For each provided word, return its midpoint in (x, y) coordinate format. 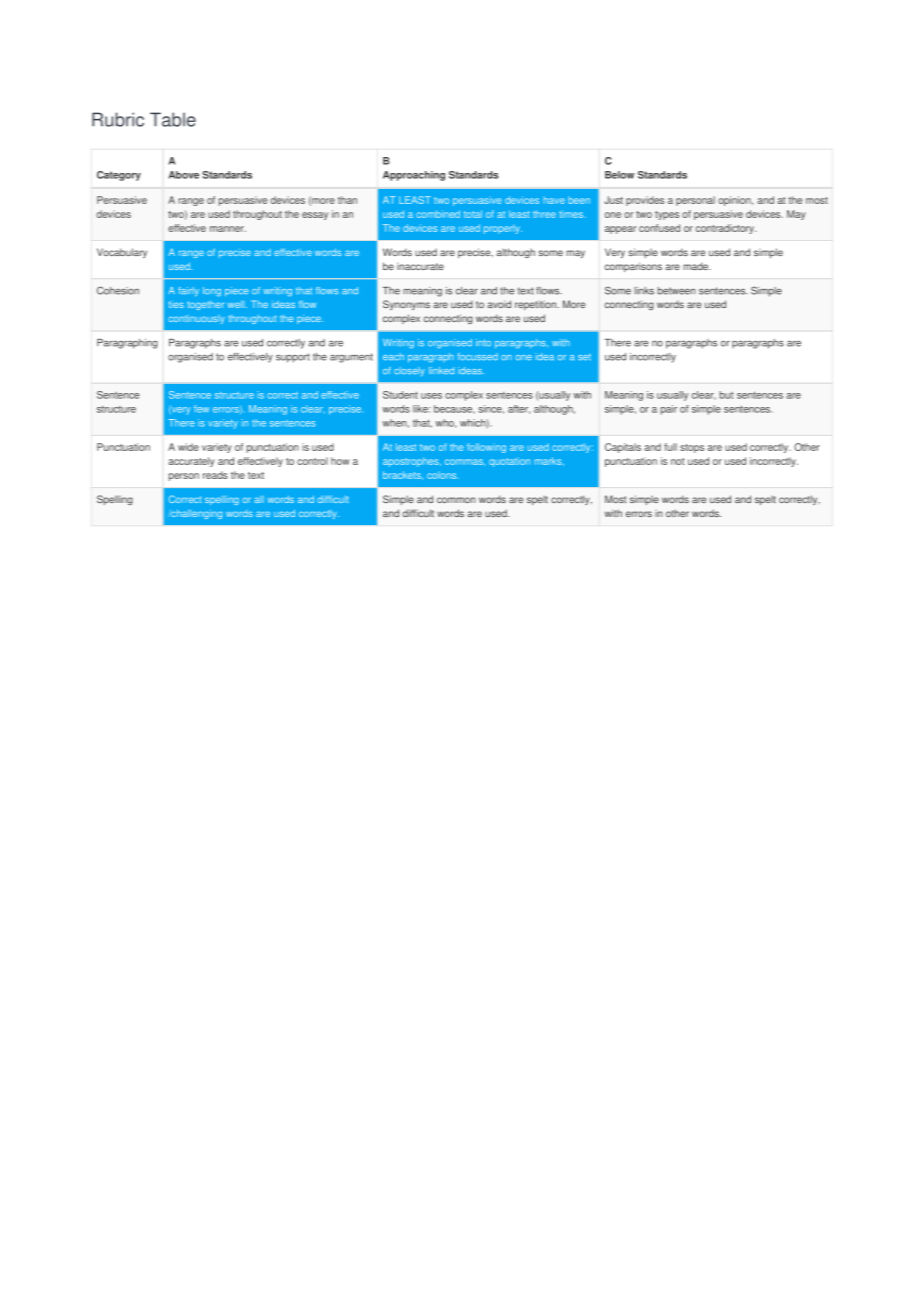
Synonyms (406, 305)
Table (173, 119)
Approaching (414, 176)
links (644, 291)
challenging (195, 514)
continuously (197, 319)
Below (619, 175)
